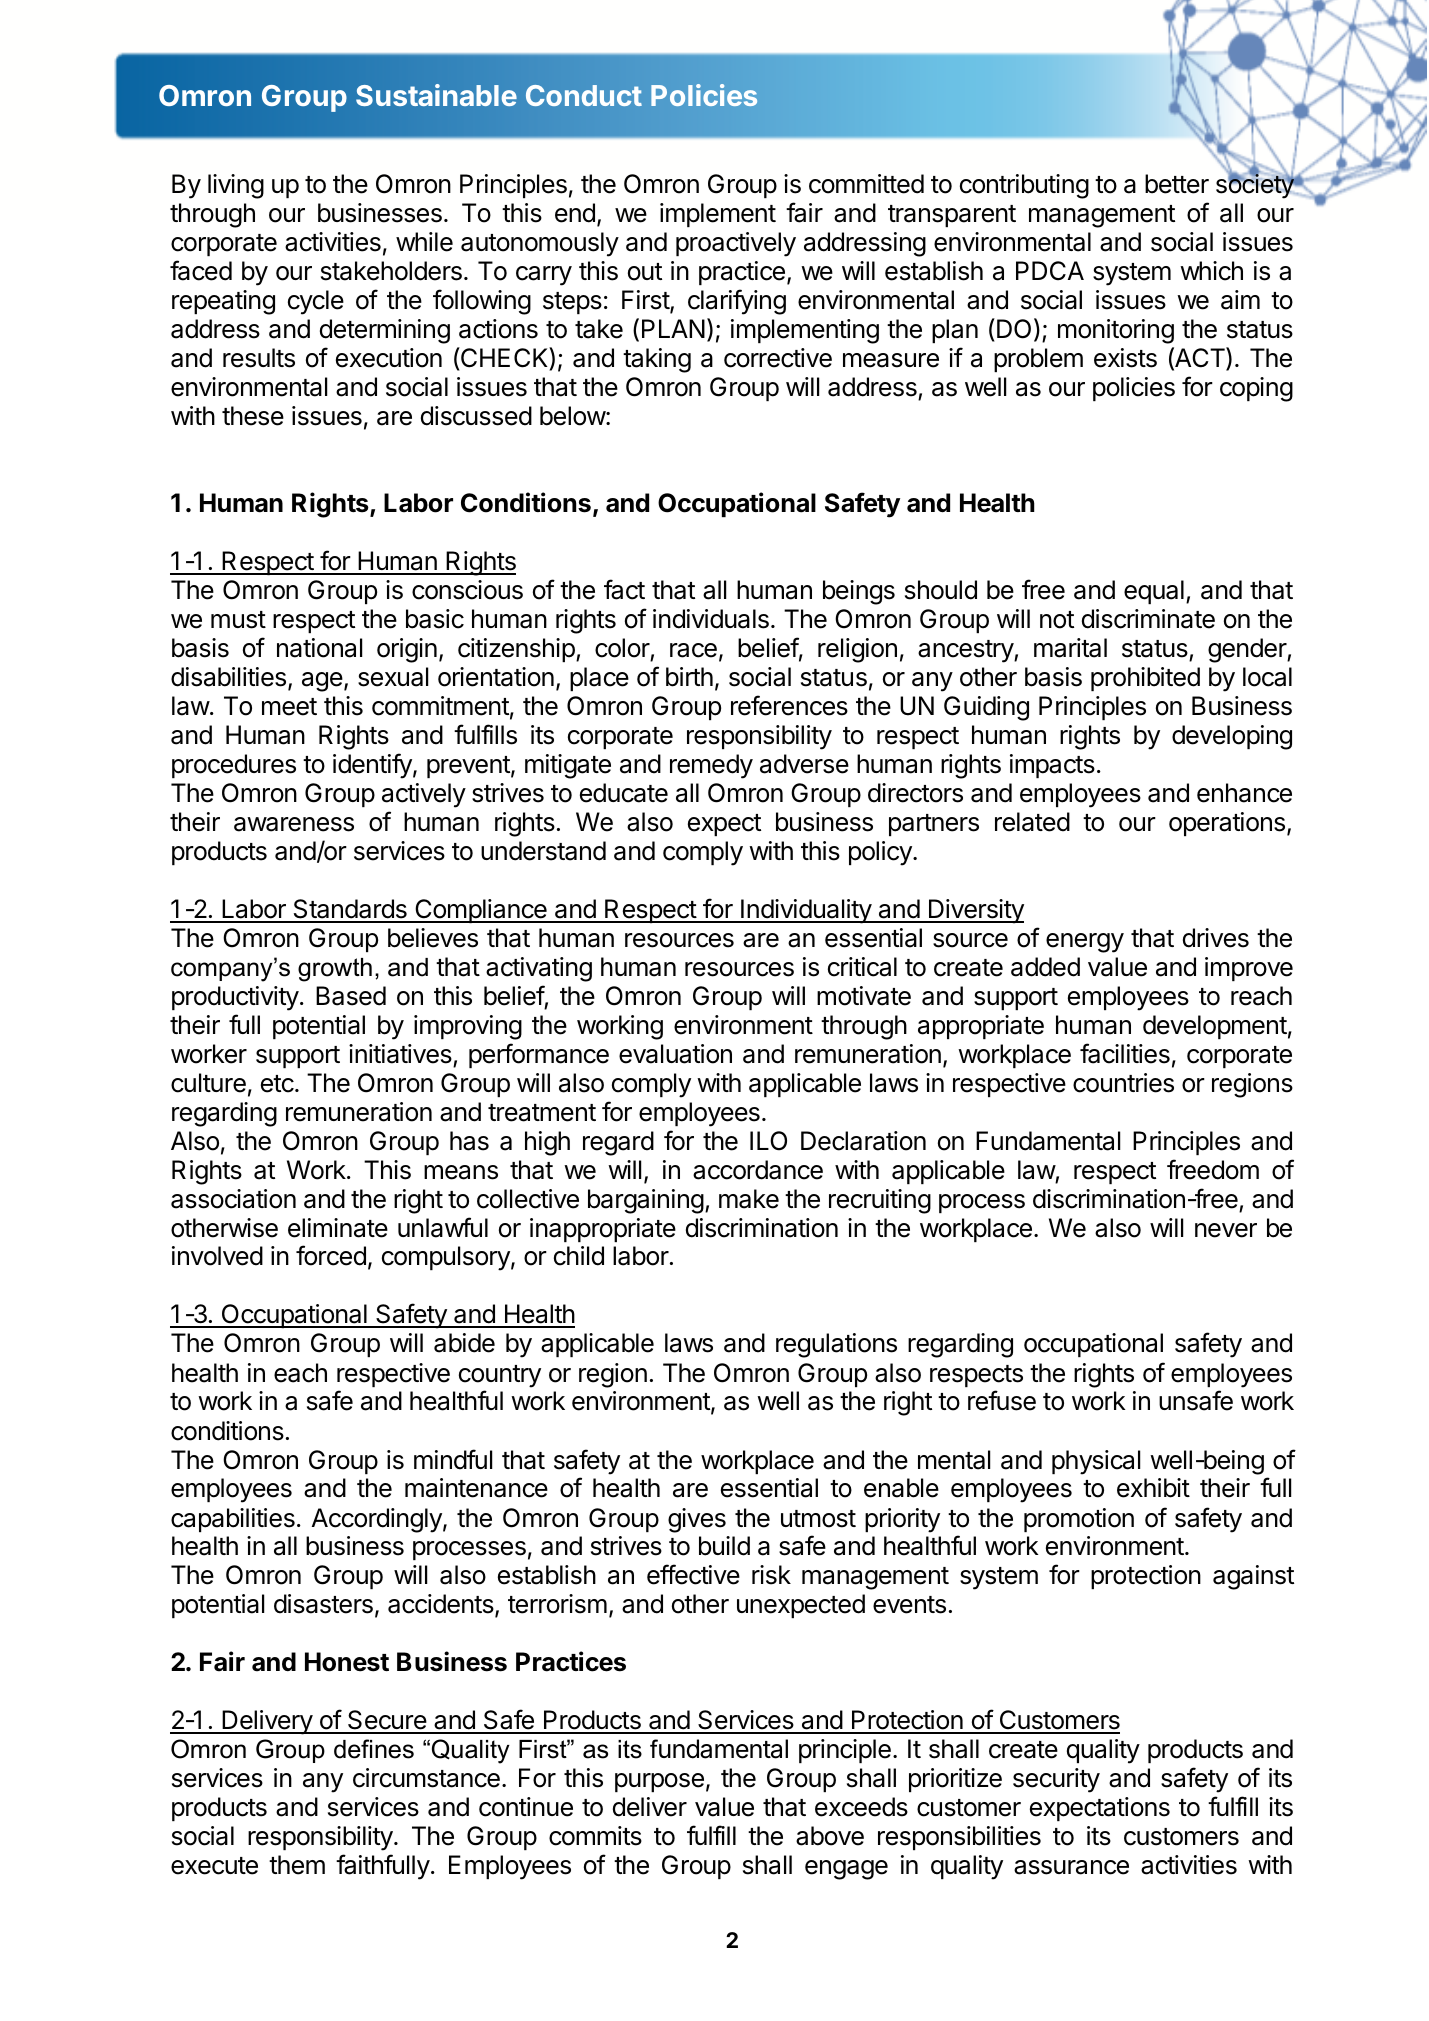 Image resolution: width=1429 pixels, height=2021 pixels. What do you see at coordinates (297, 1865) in the document?
I see `them` at bounding box center [297, 1865].
